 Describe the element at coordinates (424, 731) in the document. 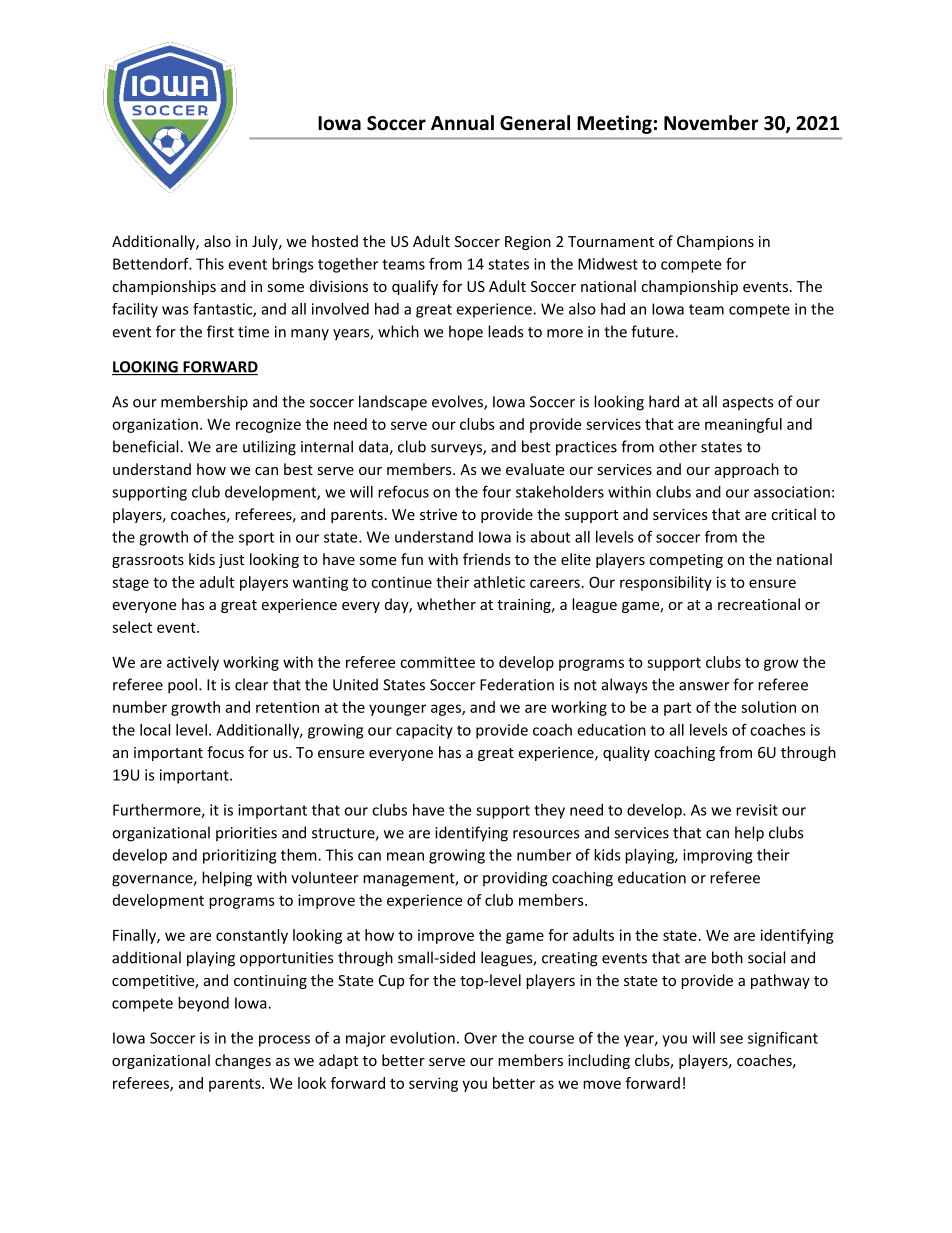

I see `capacity` at that location.
